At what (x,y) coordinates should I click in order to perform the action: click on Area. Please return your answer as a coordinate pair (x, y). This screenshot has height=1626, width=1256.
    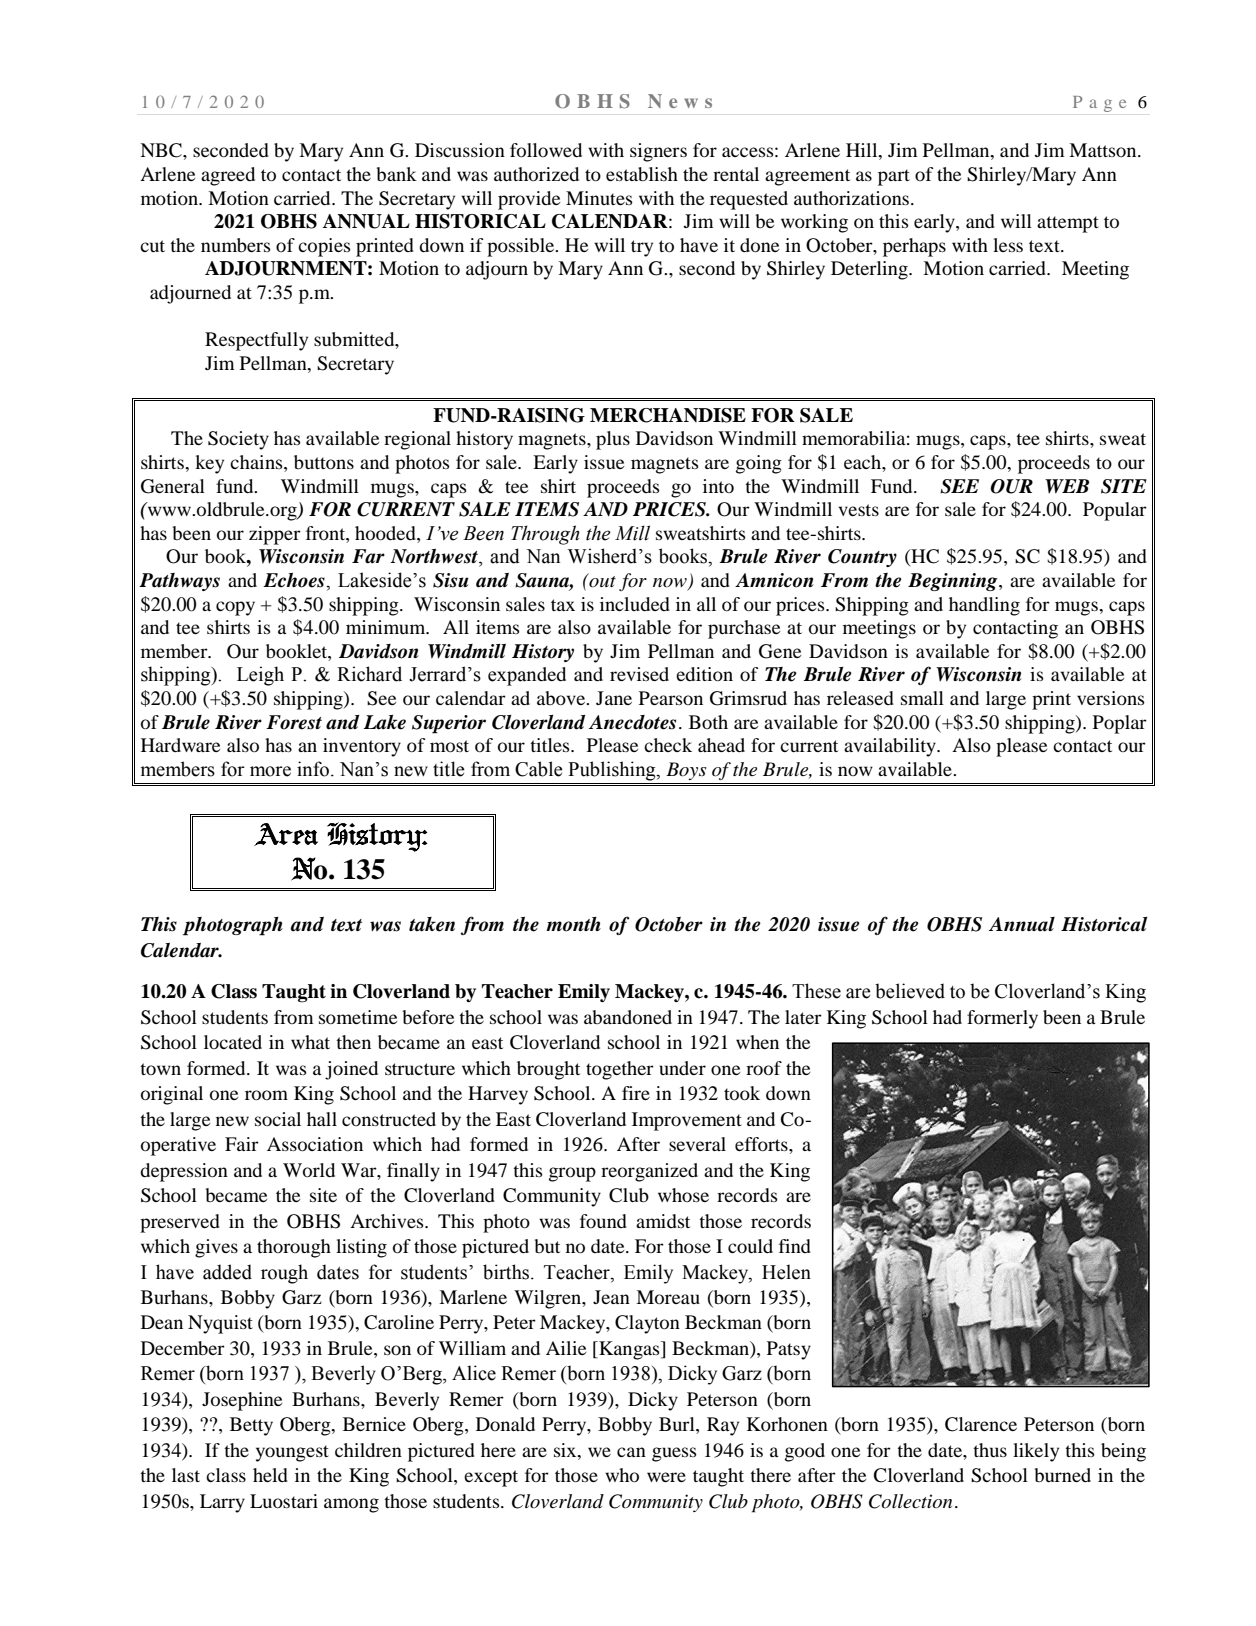
    Looking at the image, I should click on (286, 834).
